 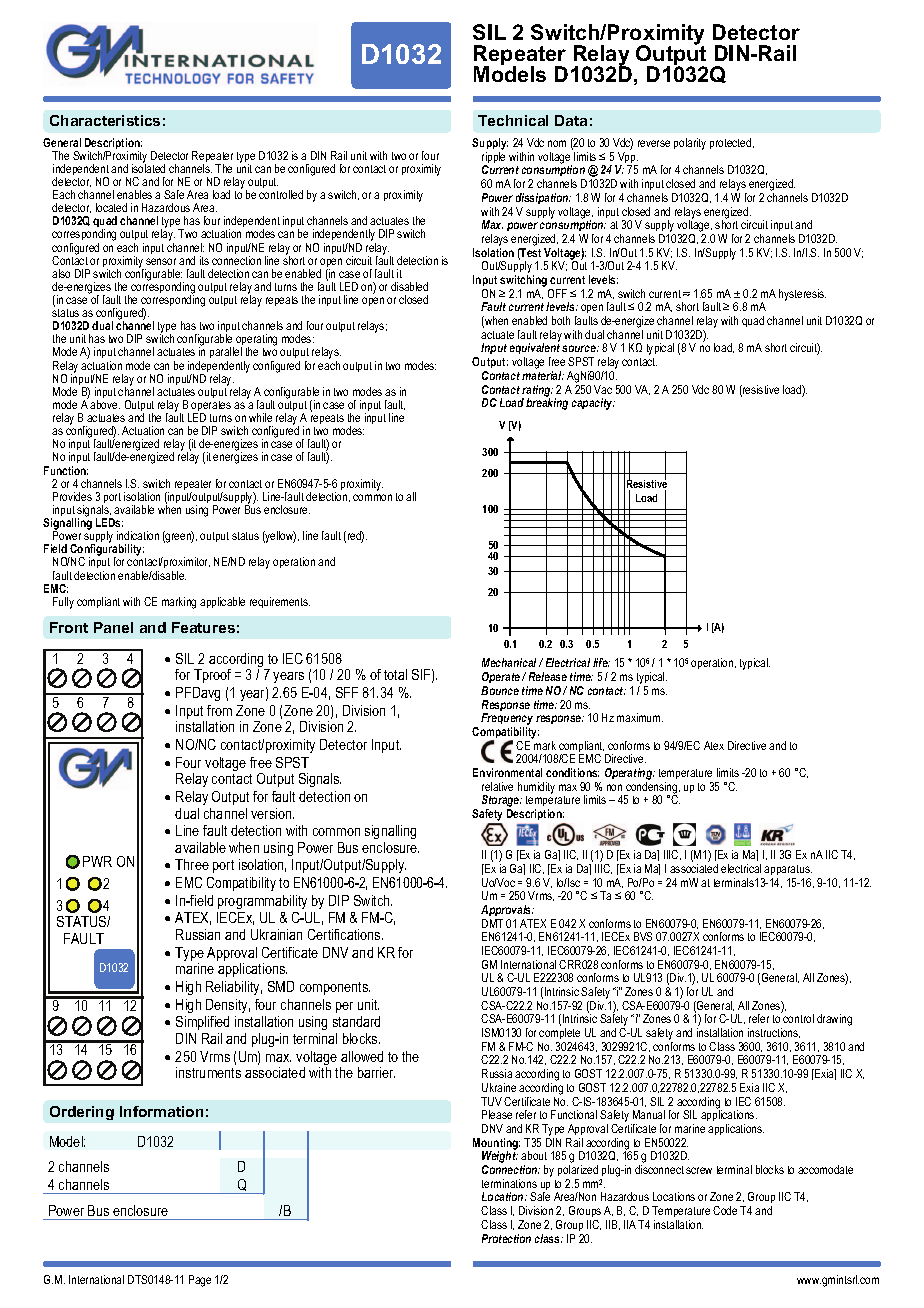 I want to click on Page, so click(x=200, y=1281).
